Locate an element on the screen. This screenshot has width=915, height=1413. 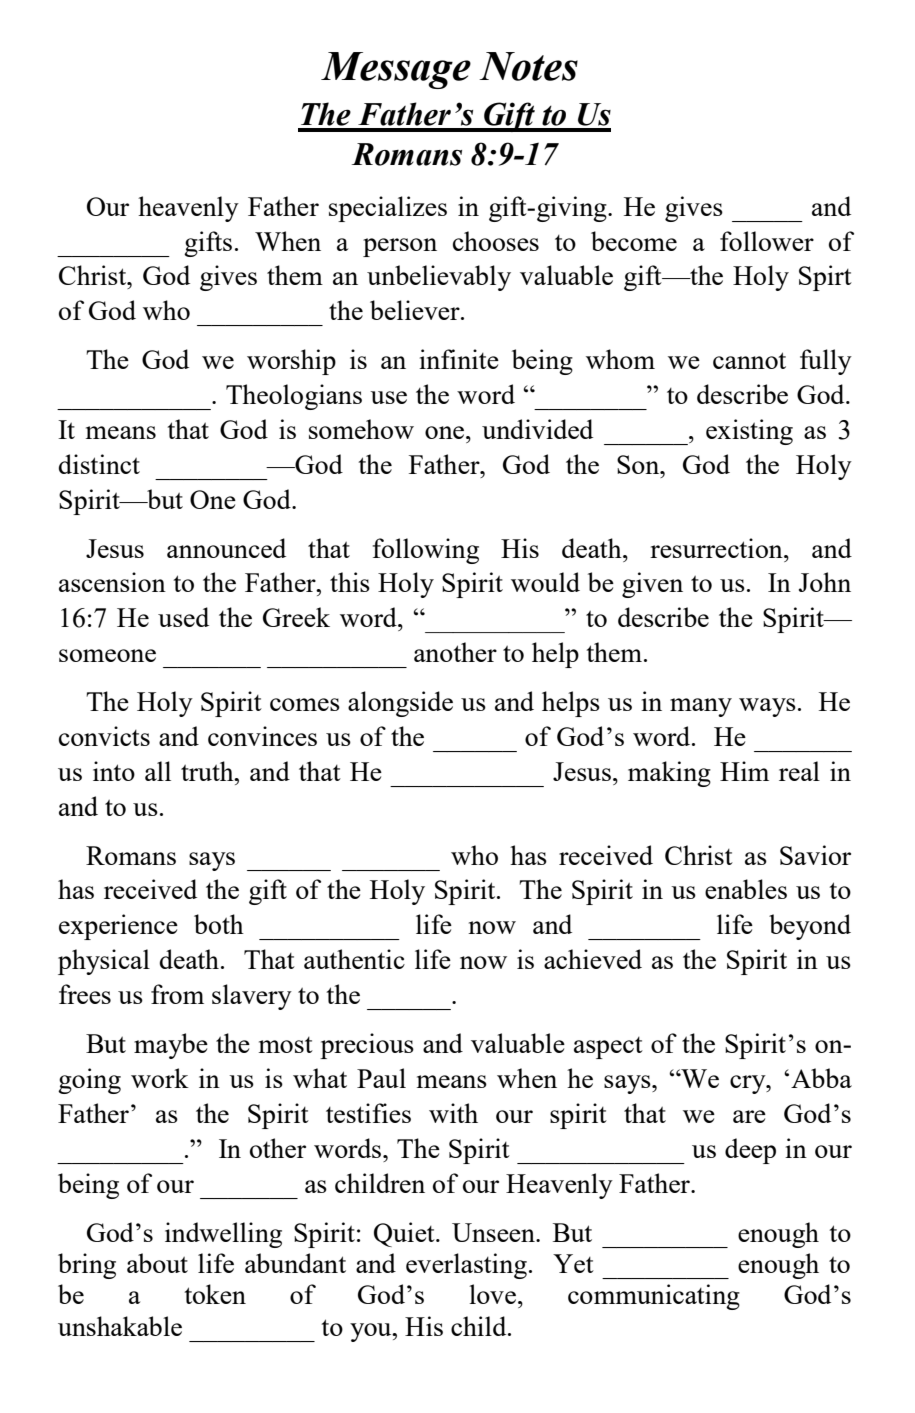
resurrection is located at coordinates (717, 548).
